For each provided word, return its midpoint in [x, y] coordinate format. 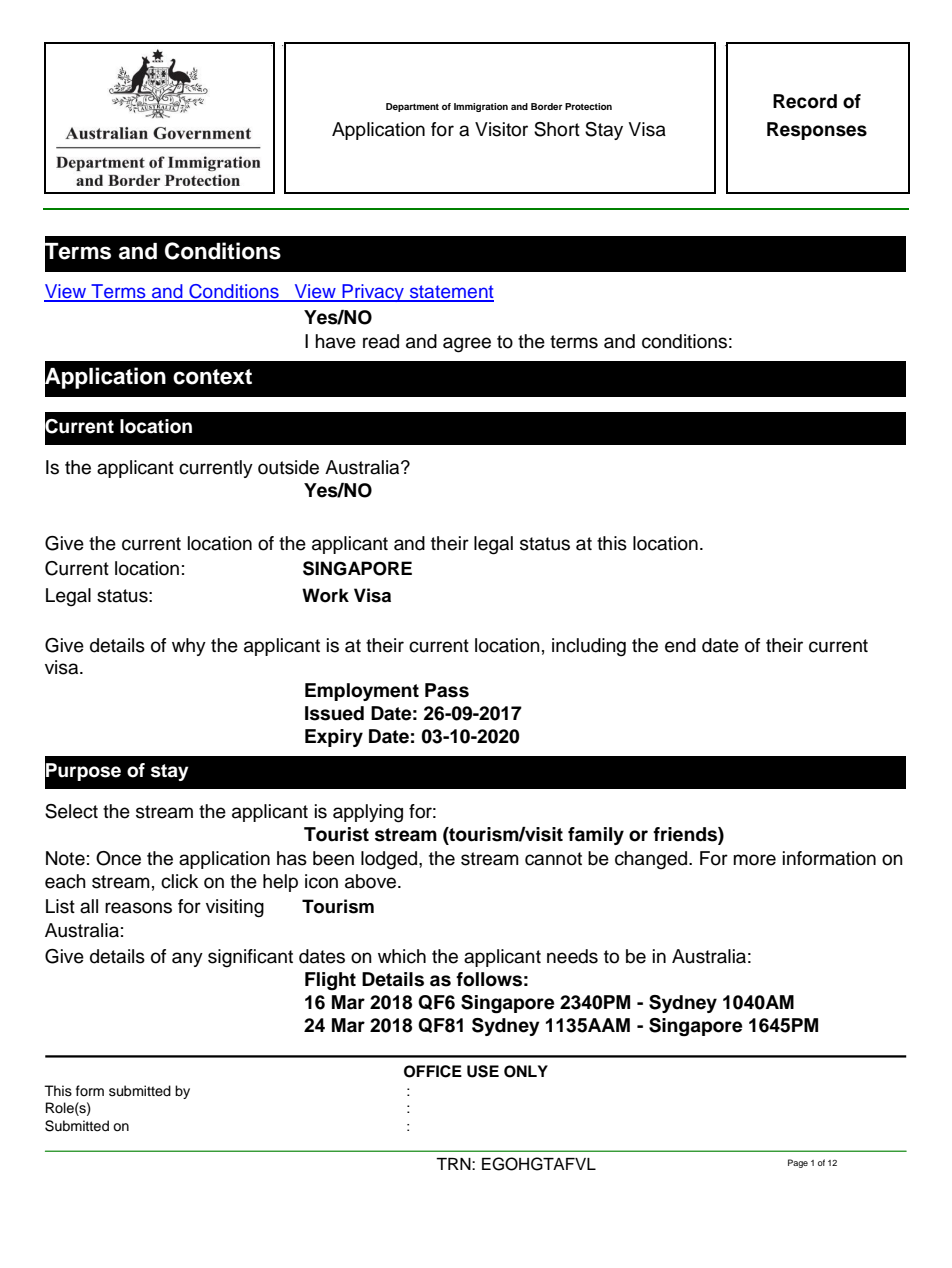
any [187, 959]
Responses [817, 131]
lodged [390, 860]
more [754, 860]
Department [412, 107]
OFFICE [433, 1071]
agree [467, 345]
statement [450, 293]
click [179, 881]
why [189, 647]
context [212, 377]
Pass [447, 690]
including [589, 647]
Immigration [481, 107]
